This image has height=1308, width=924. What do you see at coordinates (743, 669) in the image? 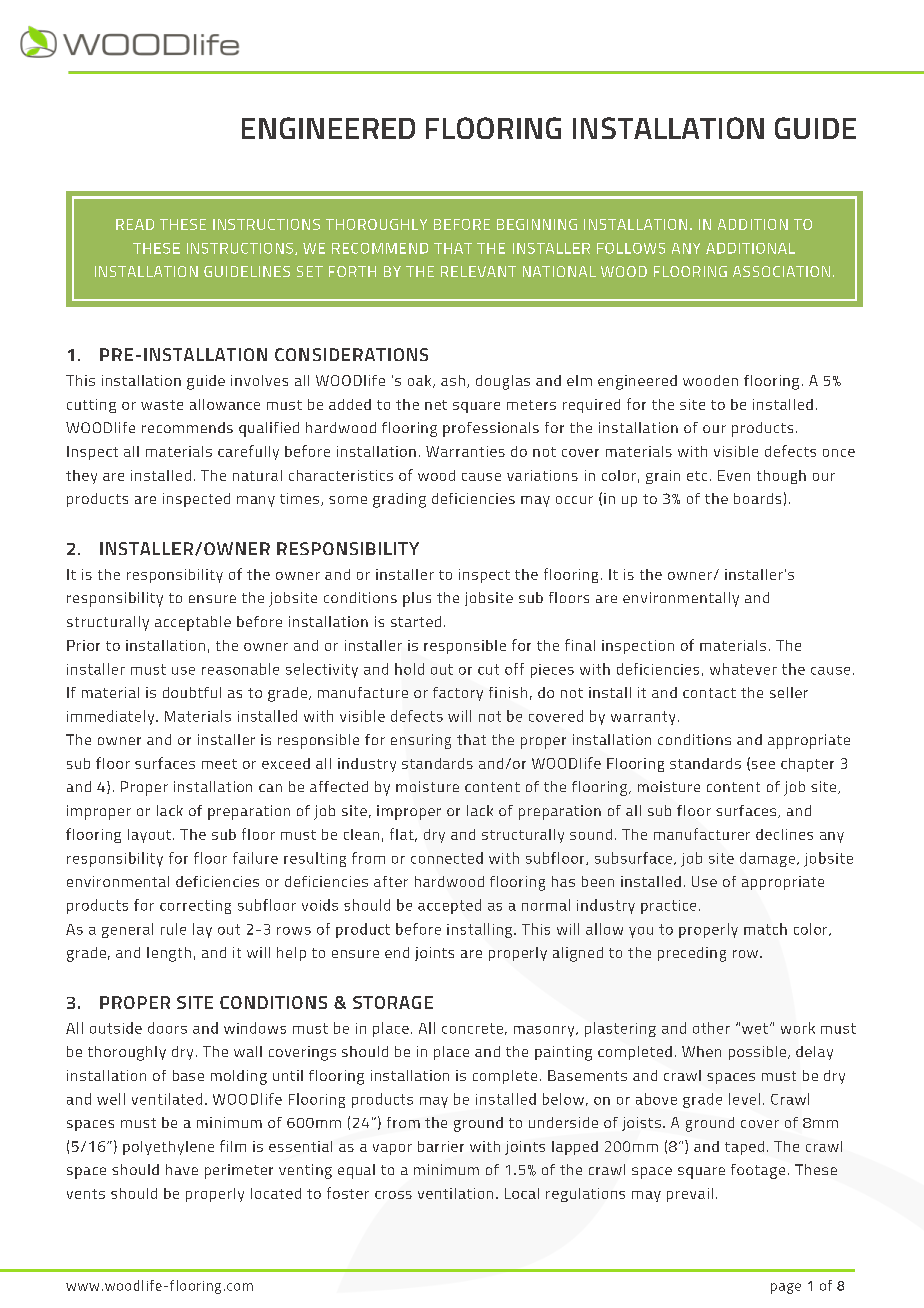
I see `whatever` at bounding box center [743, 669].
